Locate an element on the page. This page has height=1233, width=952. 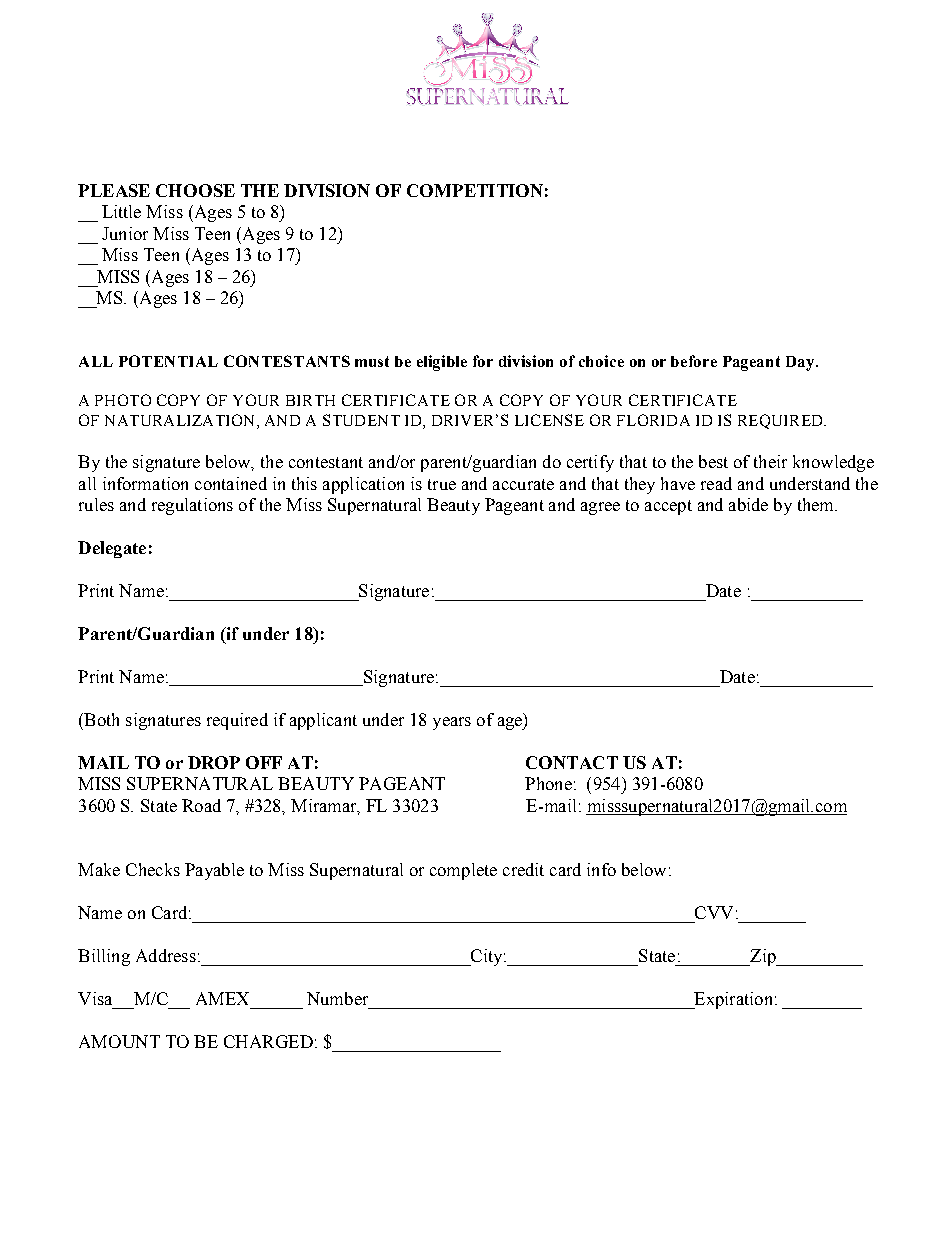
CONTACT is located at coordinates (572, 762).
